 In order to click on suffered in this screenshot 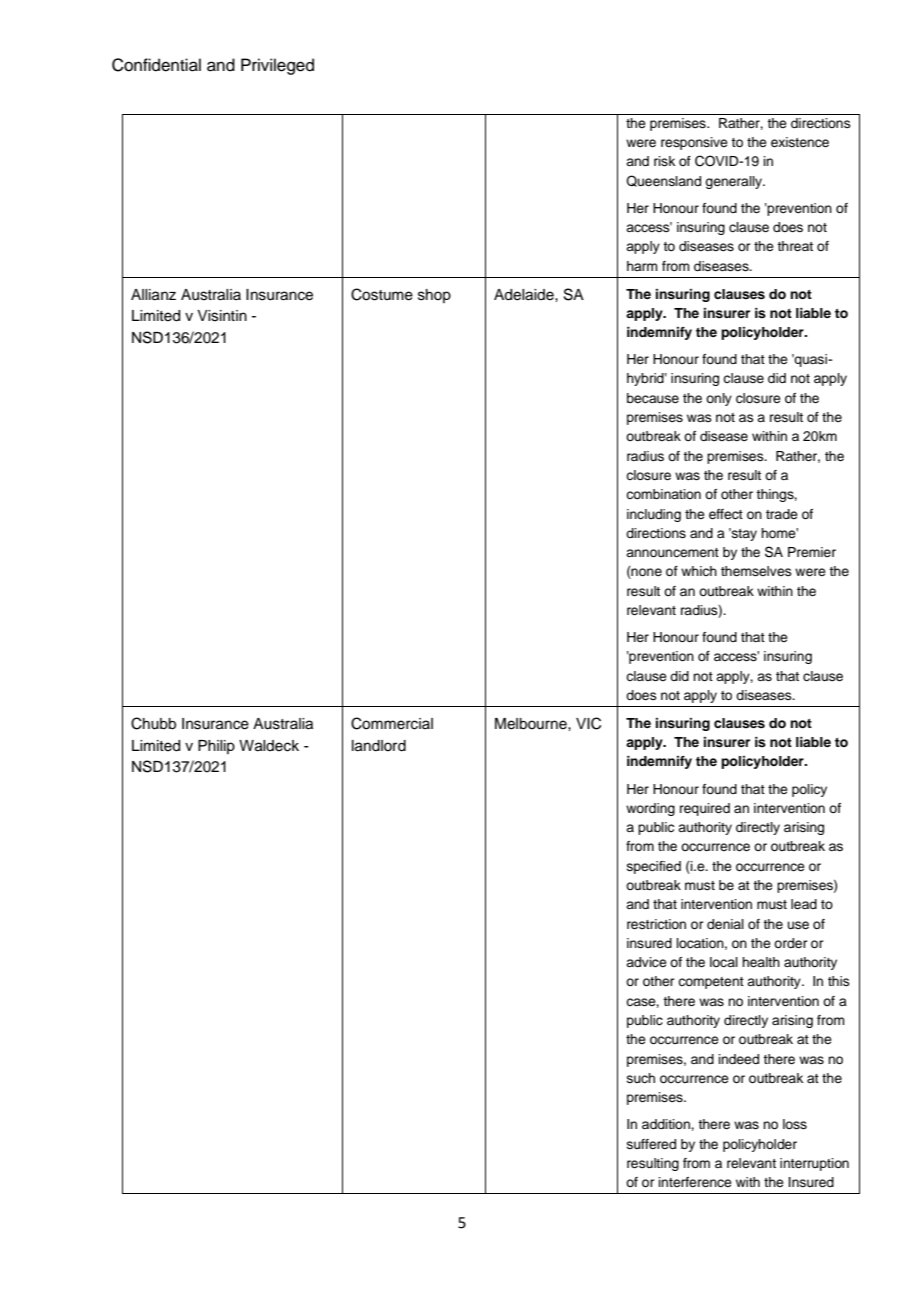, I will do `click(651, 1144)`.
